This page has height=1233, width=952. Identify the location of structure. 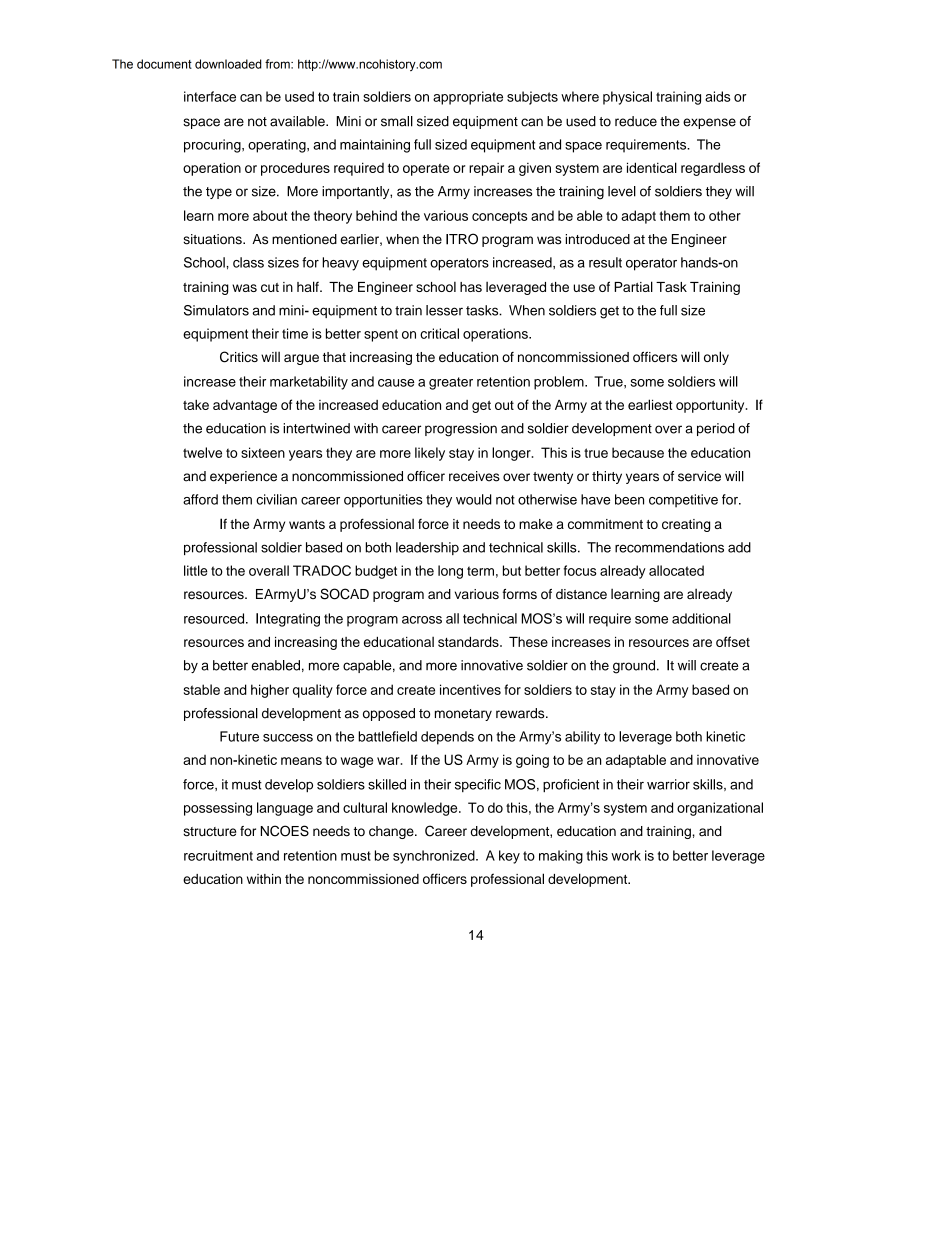
(209, 832).
